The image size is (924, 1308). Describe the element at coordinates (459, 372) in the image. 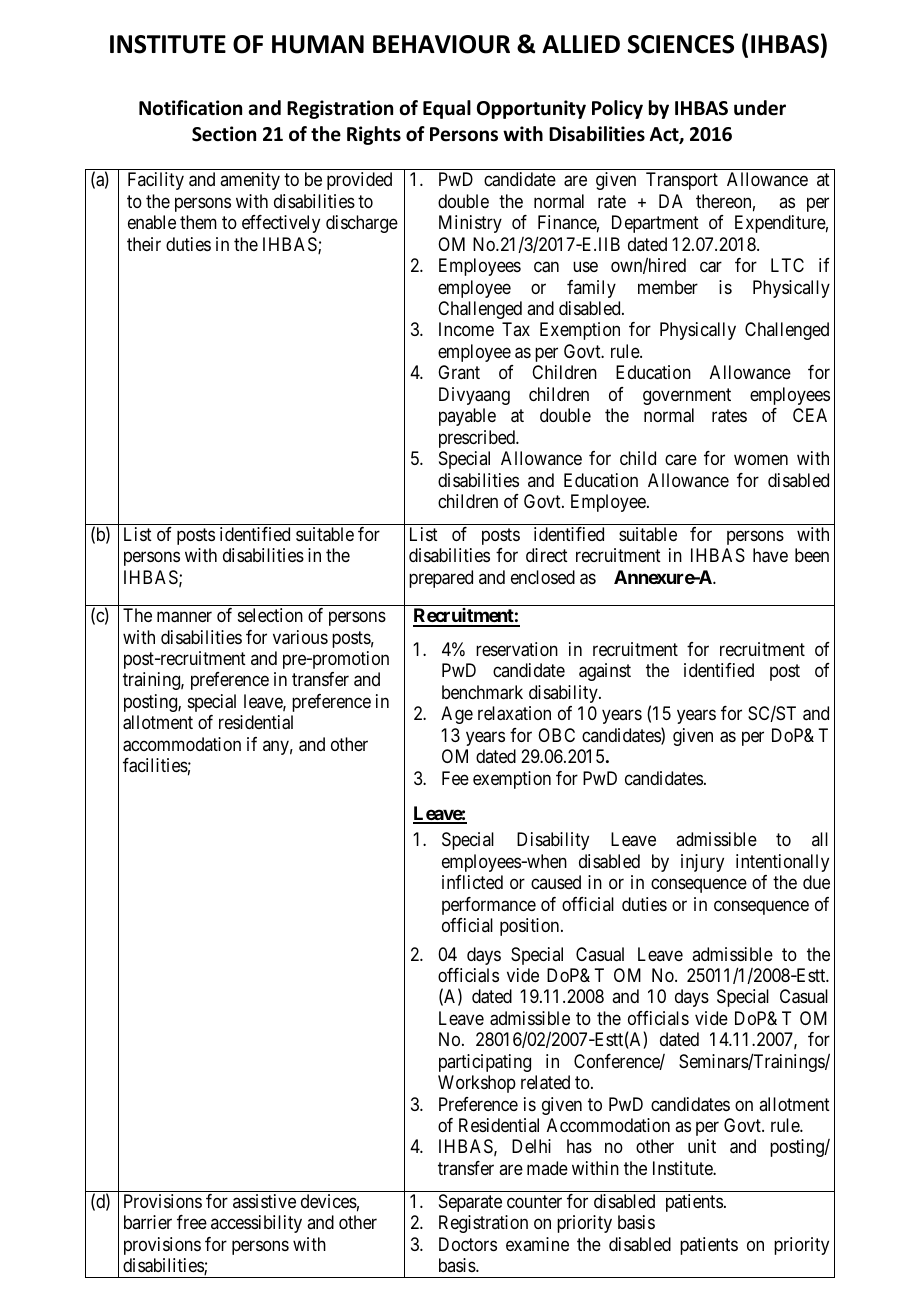

I see `Grant` at that location.
